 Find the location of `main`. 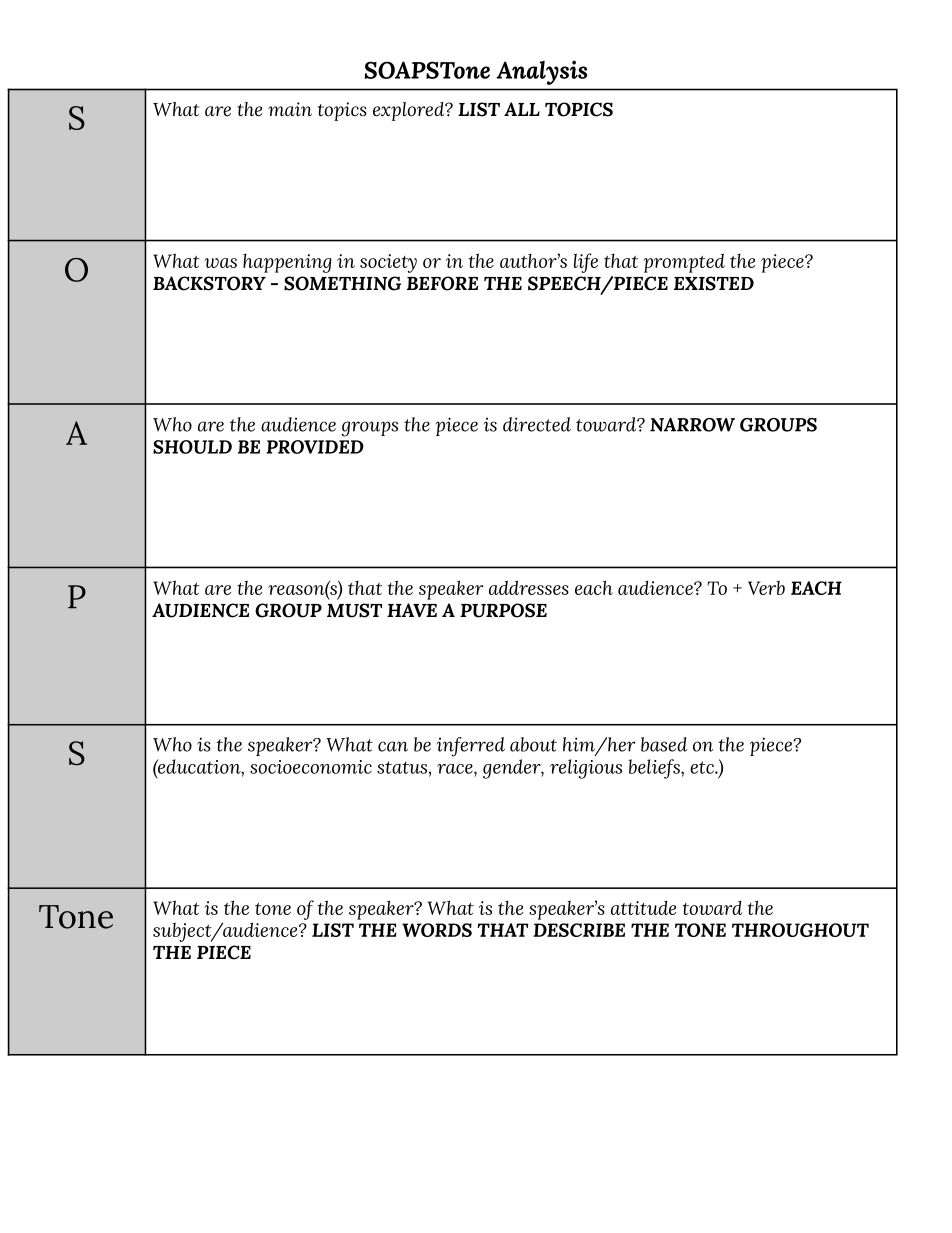

main is located at coordinates (290, 109).
